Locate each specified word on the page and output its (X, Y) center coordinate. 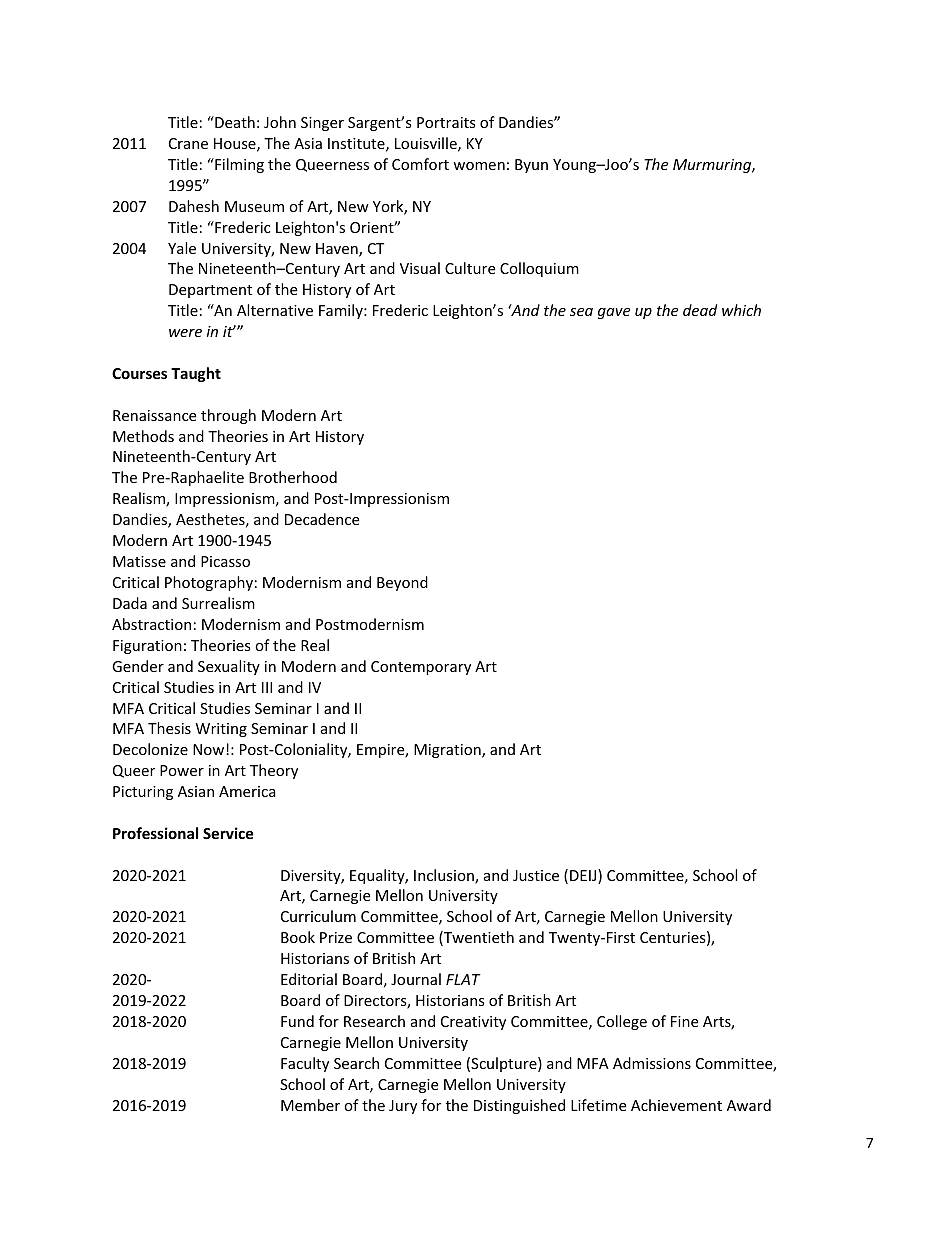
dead (700, 310)
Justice (536, 875)
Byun (531, 166)
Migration (448, 751)
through (228, 416)
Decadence (322, 519)
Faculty (305, 1064)
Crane (188, 143)
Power (182, 770)
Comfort (420, 164)
